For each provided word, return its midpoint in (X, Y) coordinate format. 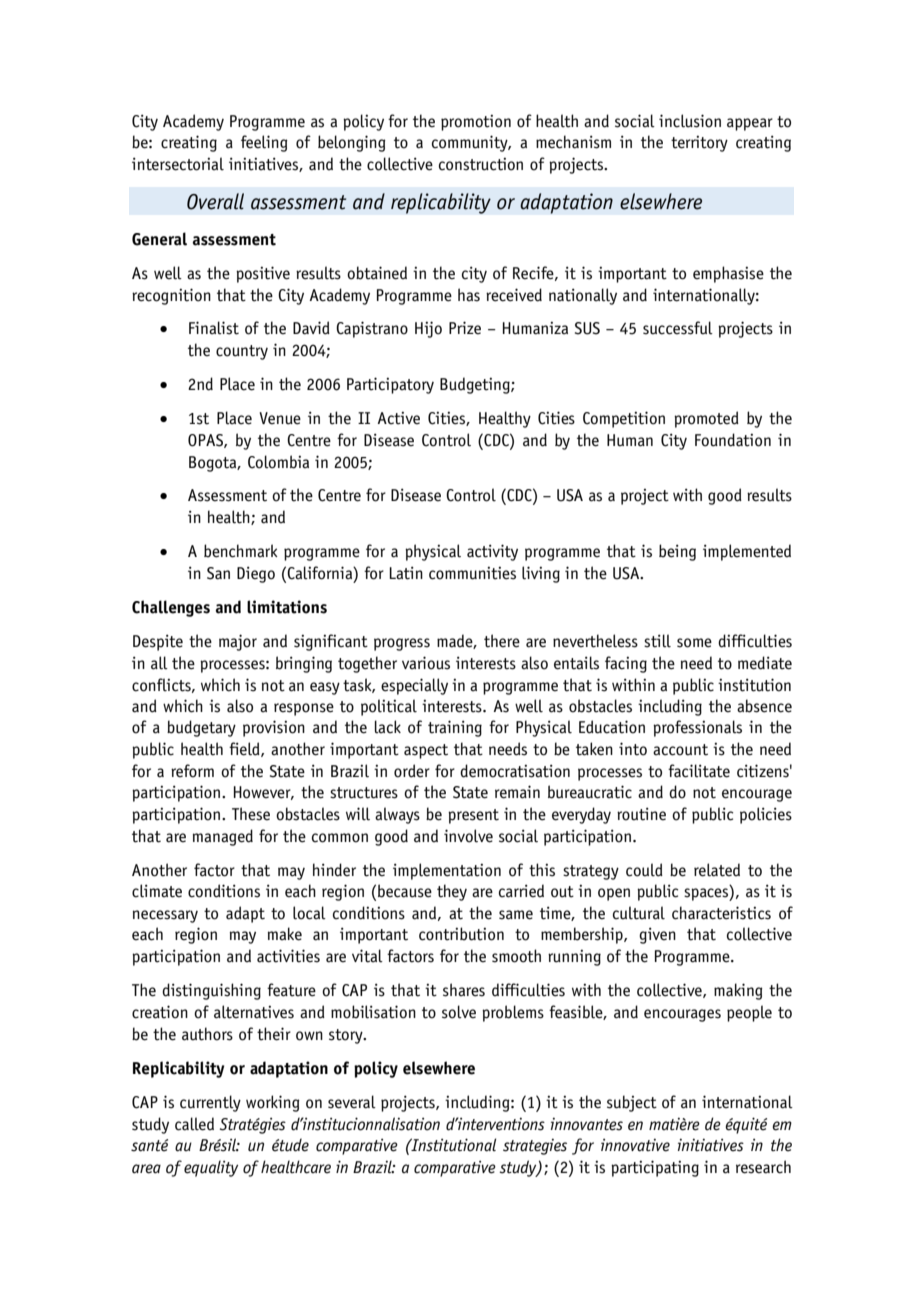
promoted (706, 419)
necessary (165, 916)
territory (699, 144)
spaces (707, 894)
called (194, 1124)
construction (481, 164)
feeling (264, 143)
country (242, 352)
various (426, 663)
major (238, 642)
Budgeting (476, 385)
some (694, 643)
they (452, 892)
